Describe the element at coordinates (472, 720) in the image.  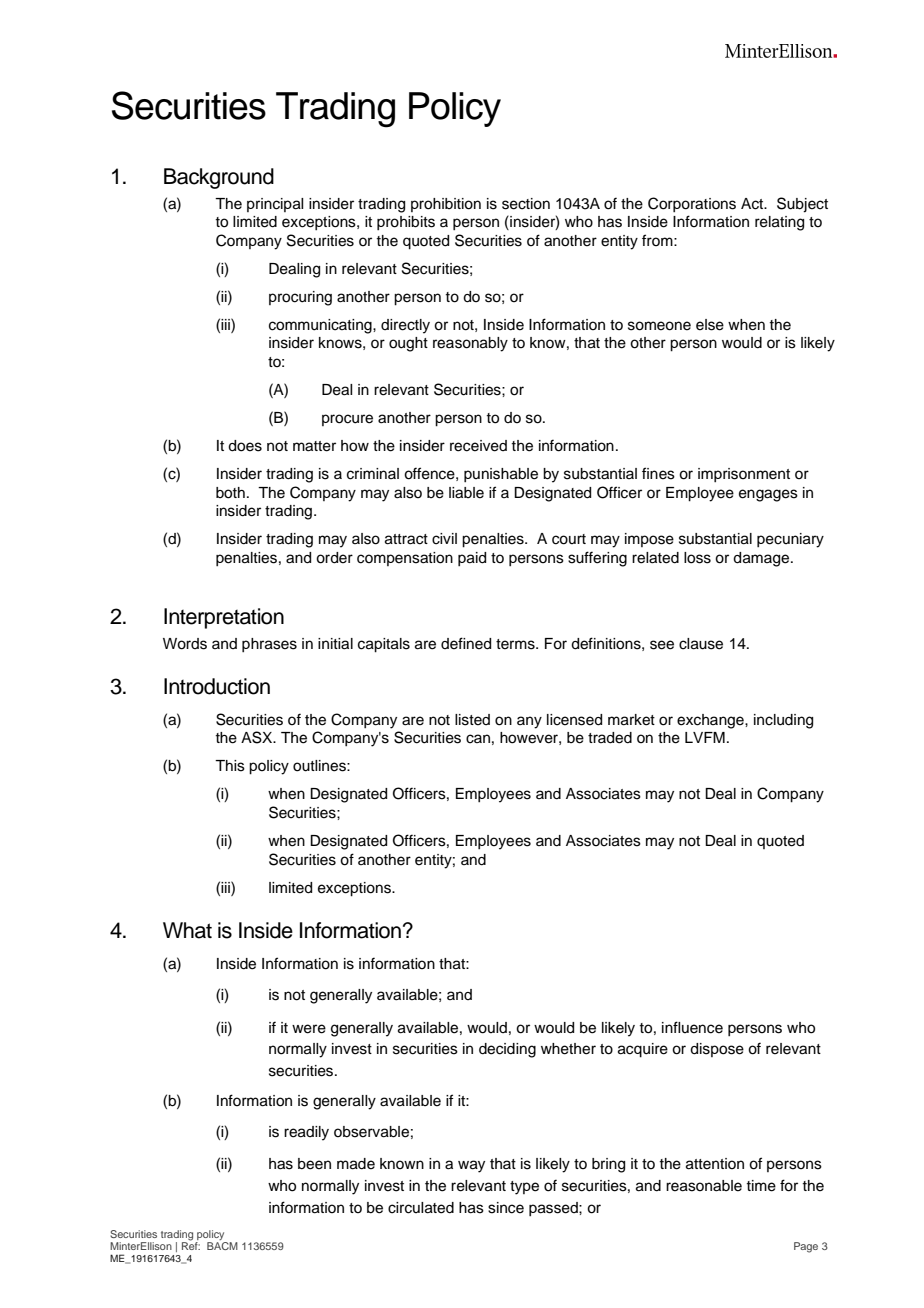
I see `listed` at that location.
